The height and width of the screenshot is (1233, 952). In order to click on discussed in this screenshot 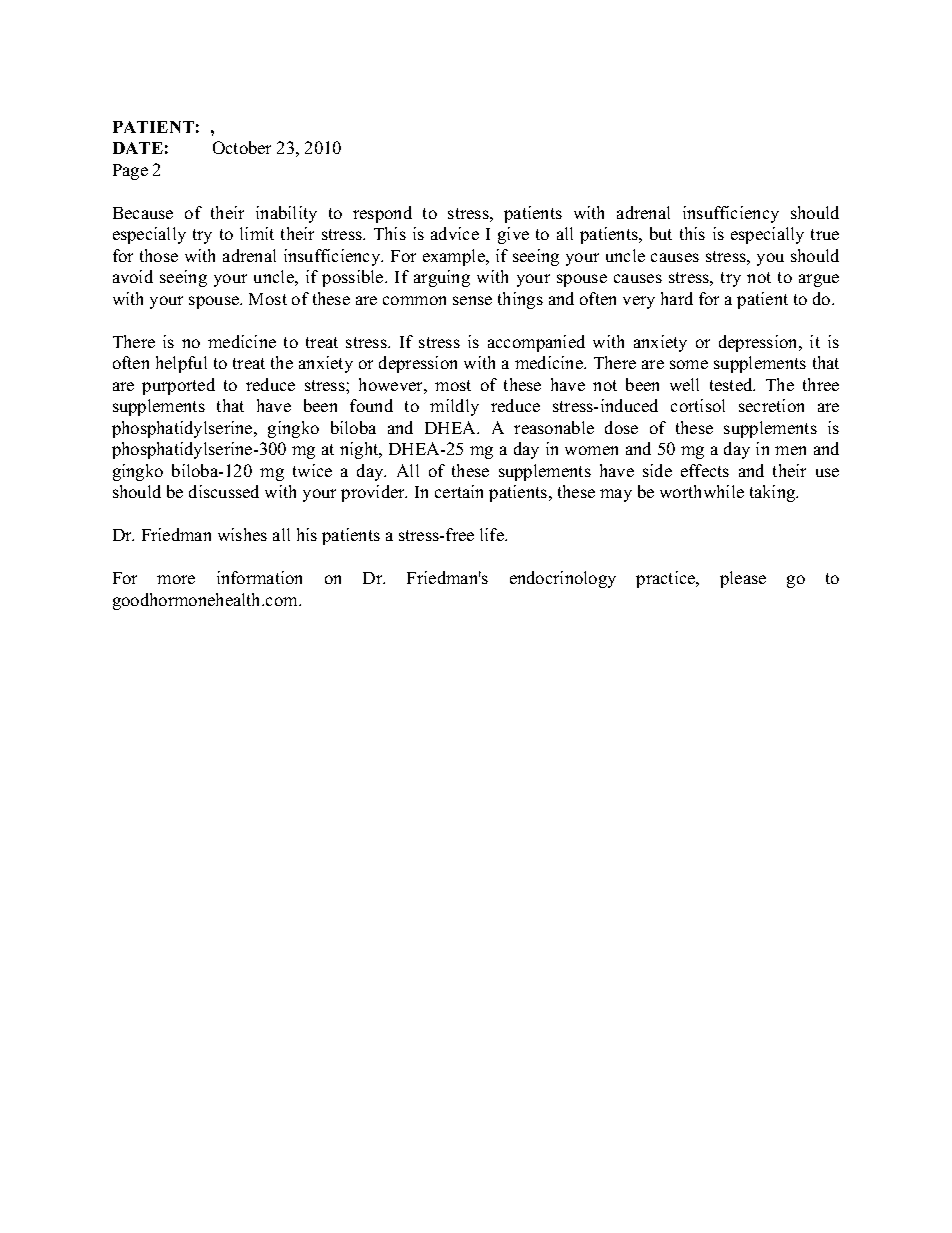, I will do `click(224, 491)`.
